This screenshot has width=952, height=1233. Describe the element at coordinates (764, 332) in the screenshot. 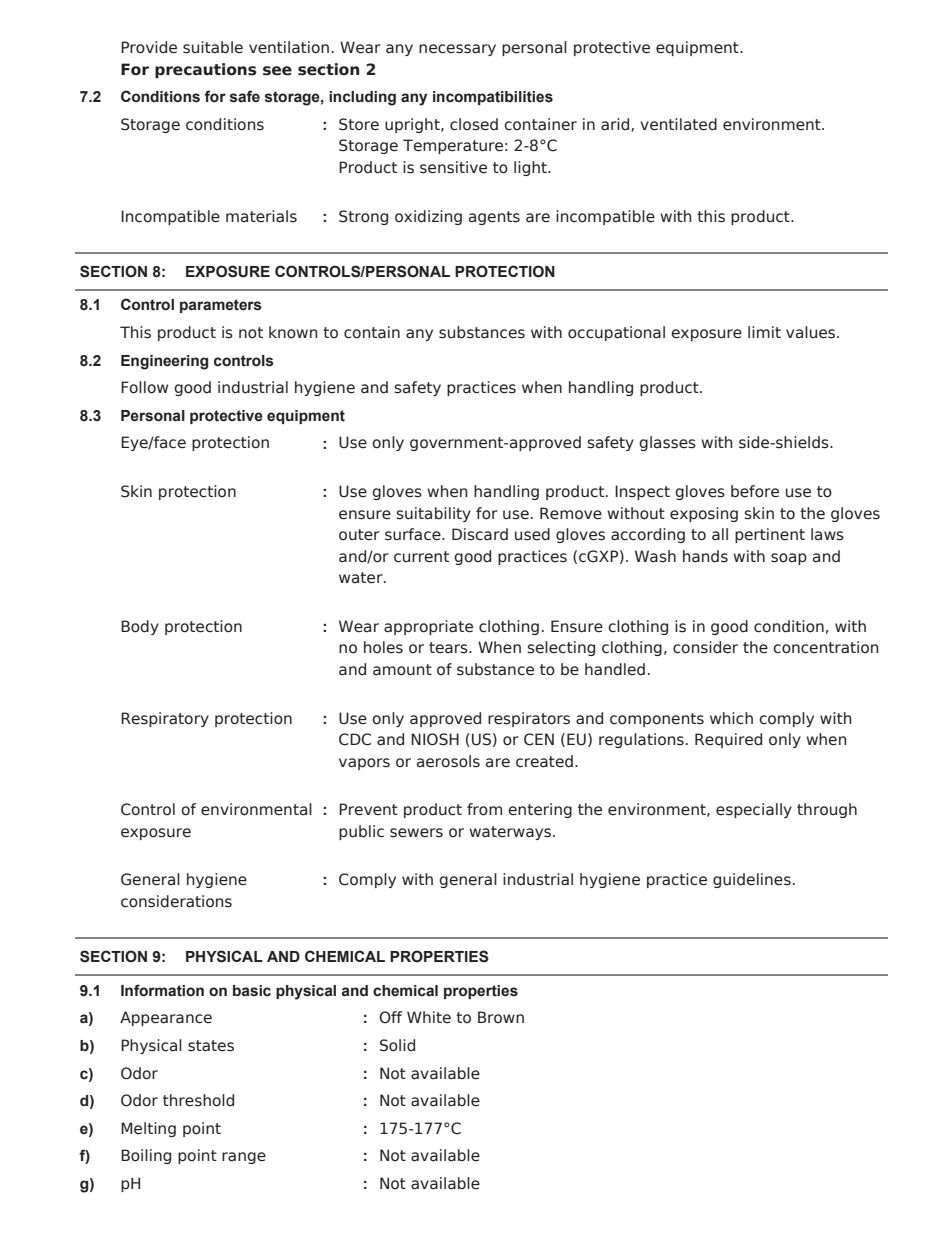

I see `limit` at that location.
